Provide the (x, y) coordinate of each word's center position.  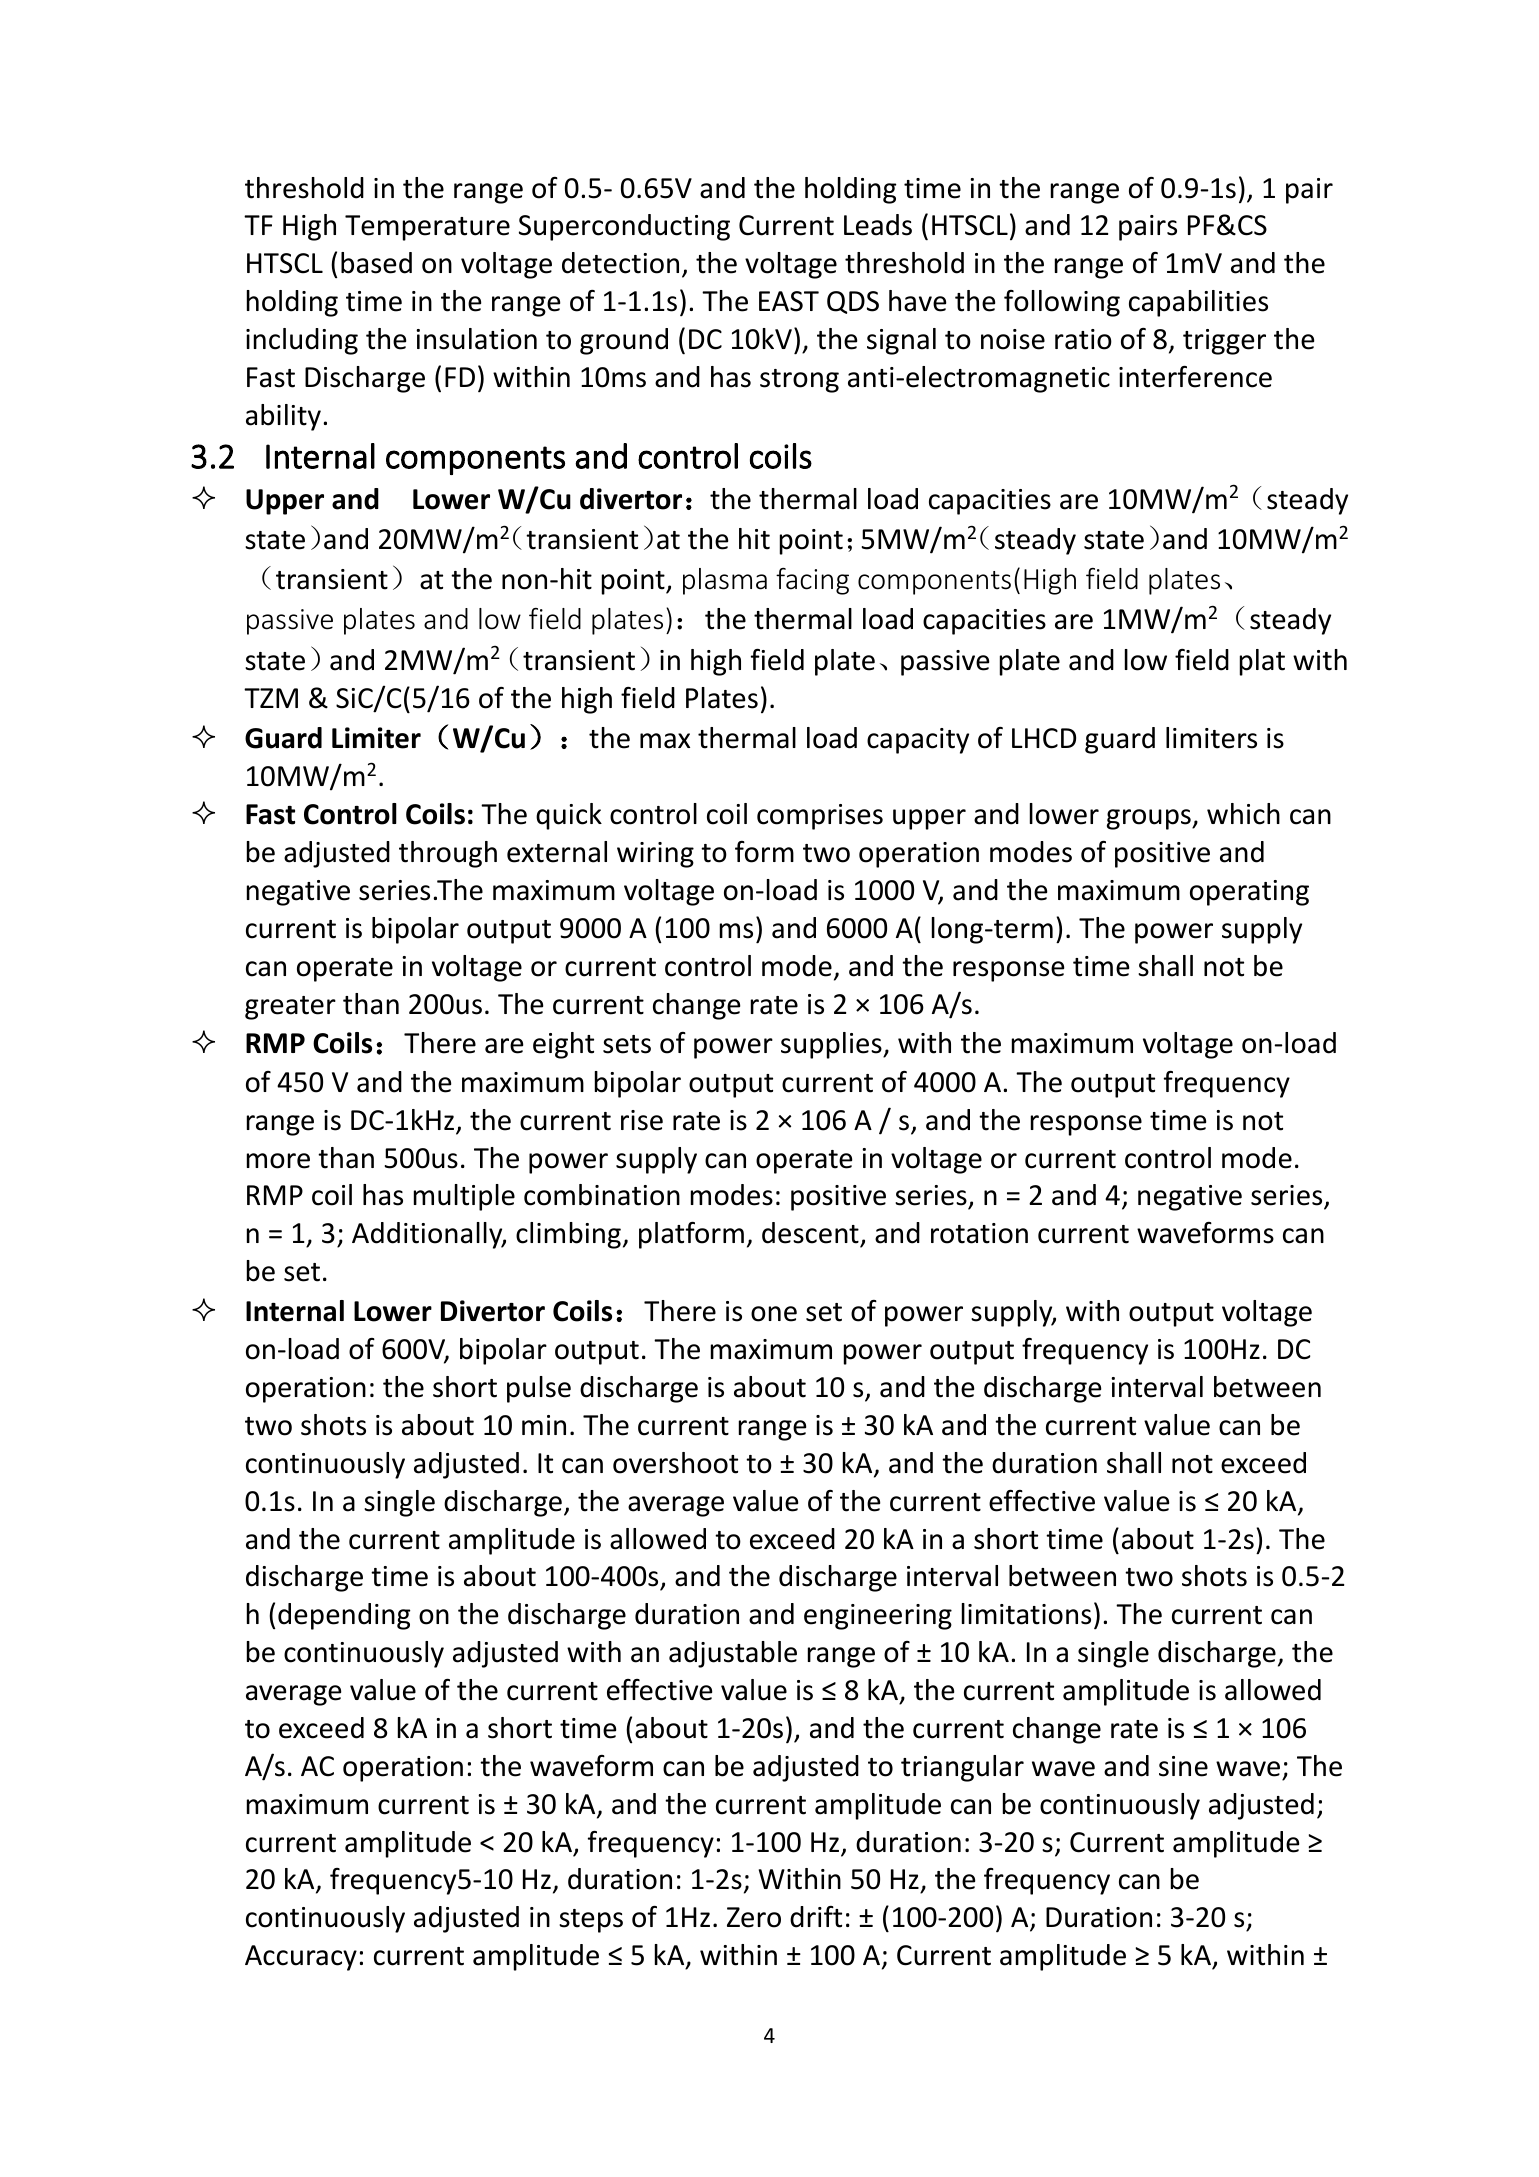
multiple (464, 1197)
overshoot (675, 1463)
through (448, 854)
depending (344, 1616)
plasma (725, 581)
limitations (1026, 1614)
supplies (832, 1045)
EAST (789, 301)
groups (1150, 819)
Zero (754, 1917)
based (376, 263)
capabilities (1198, 303)
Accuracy (301, 1958)
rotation (979, 1233)
